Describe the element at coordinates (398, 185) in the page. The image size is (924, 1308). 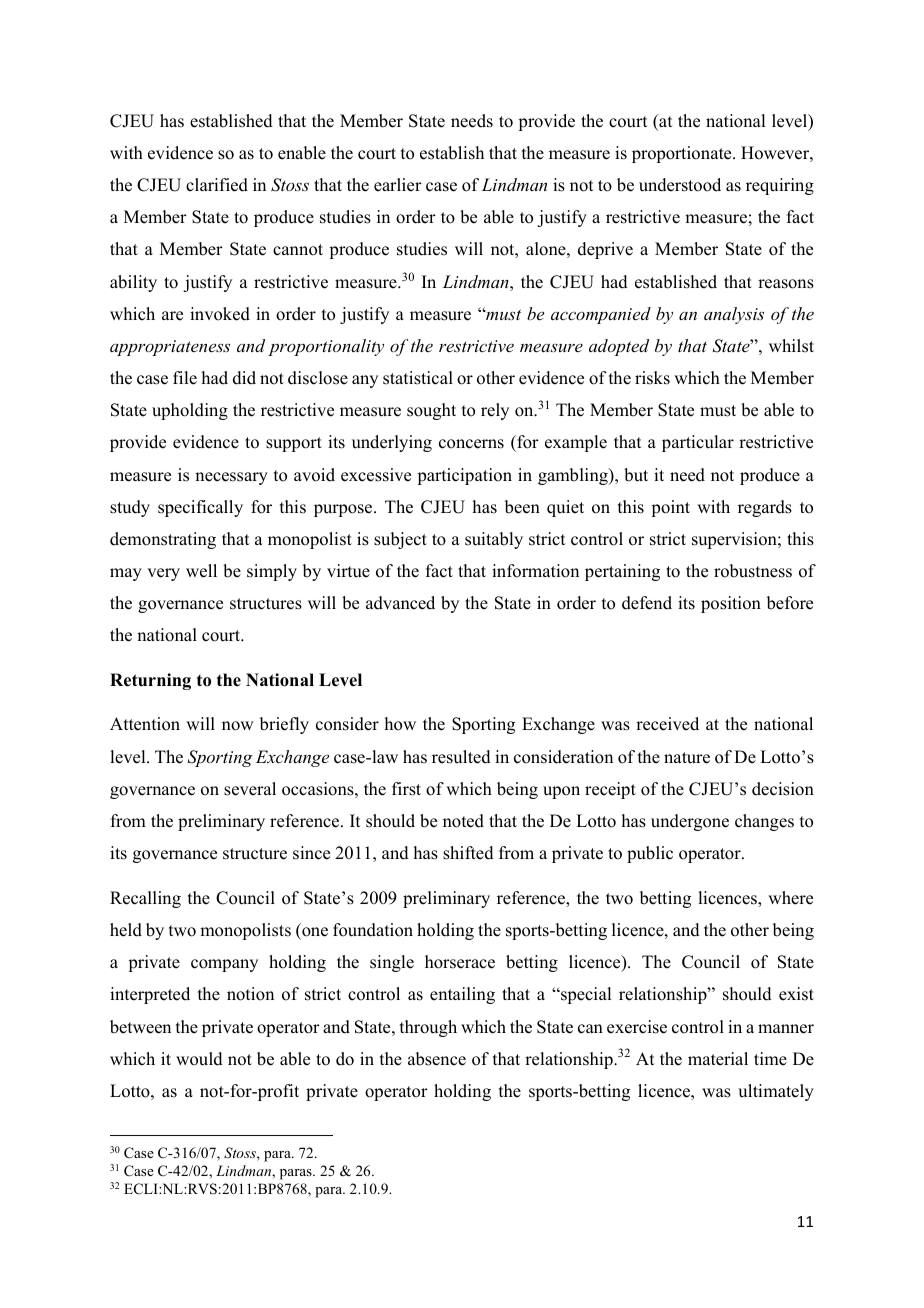
I see `earlier` at that location.
